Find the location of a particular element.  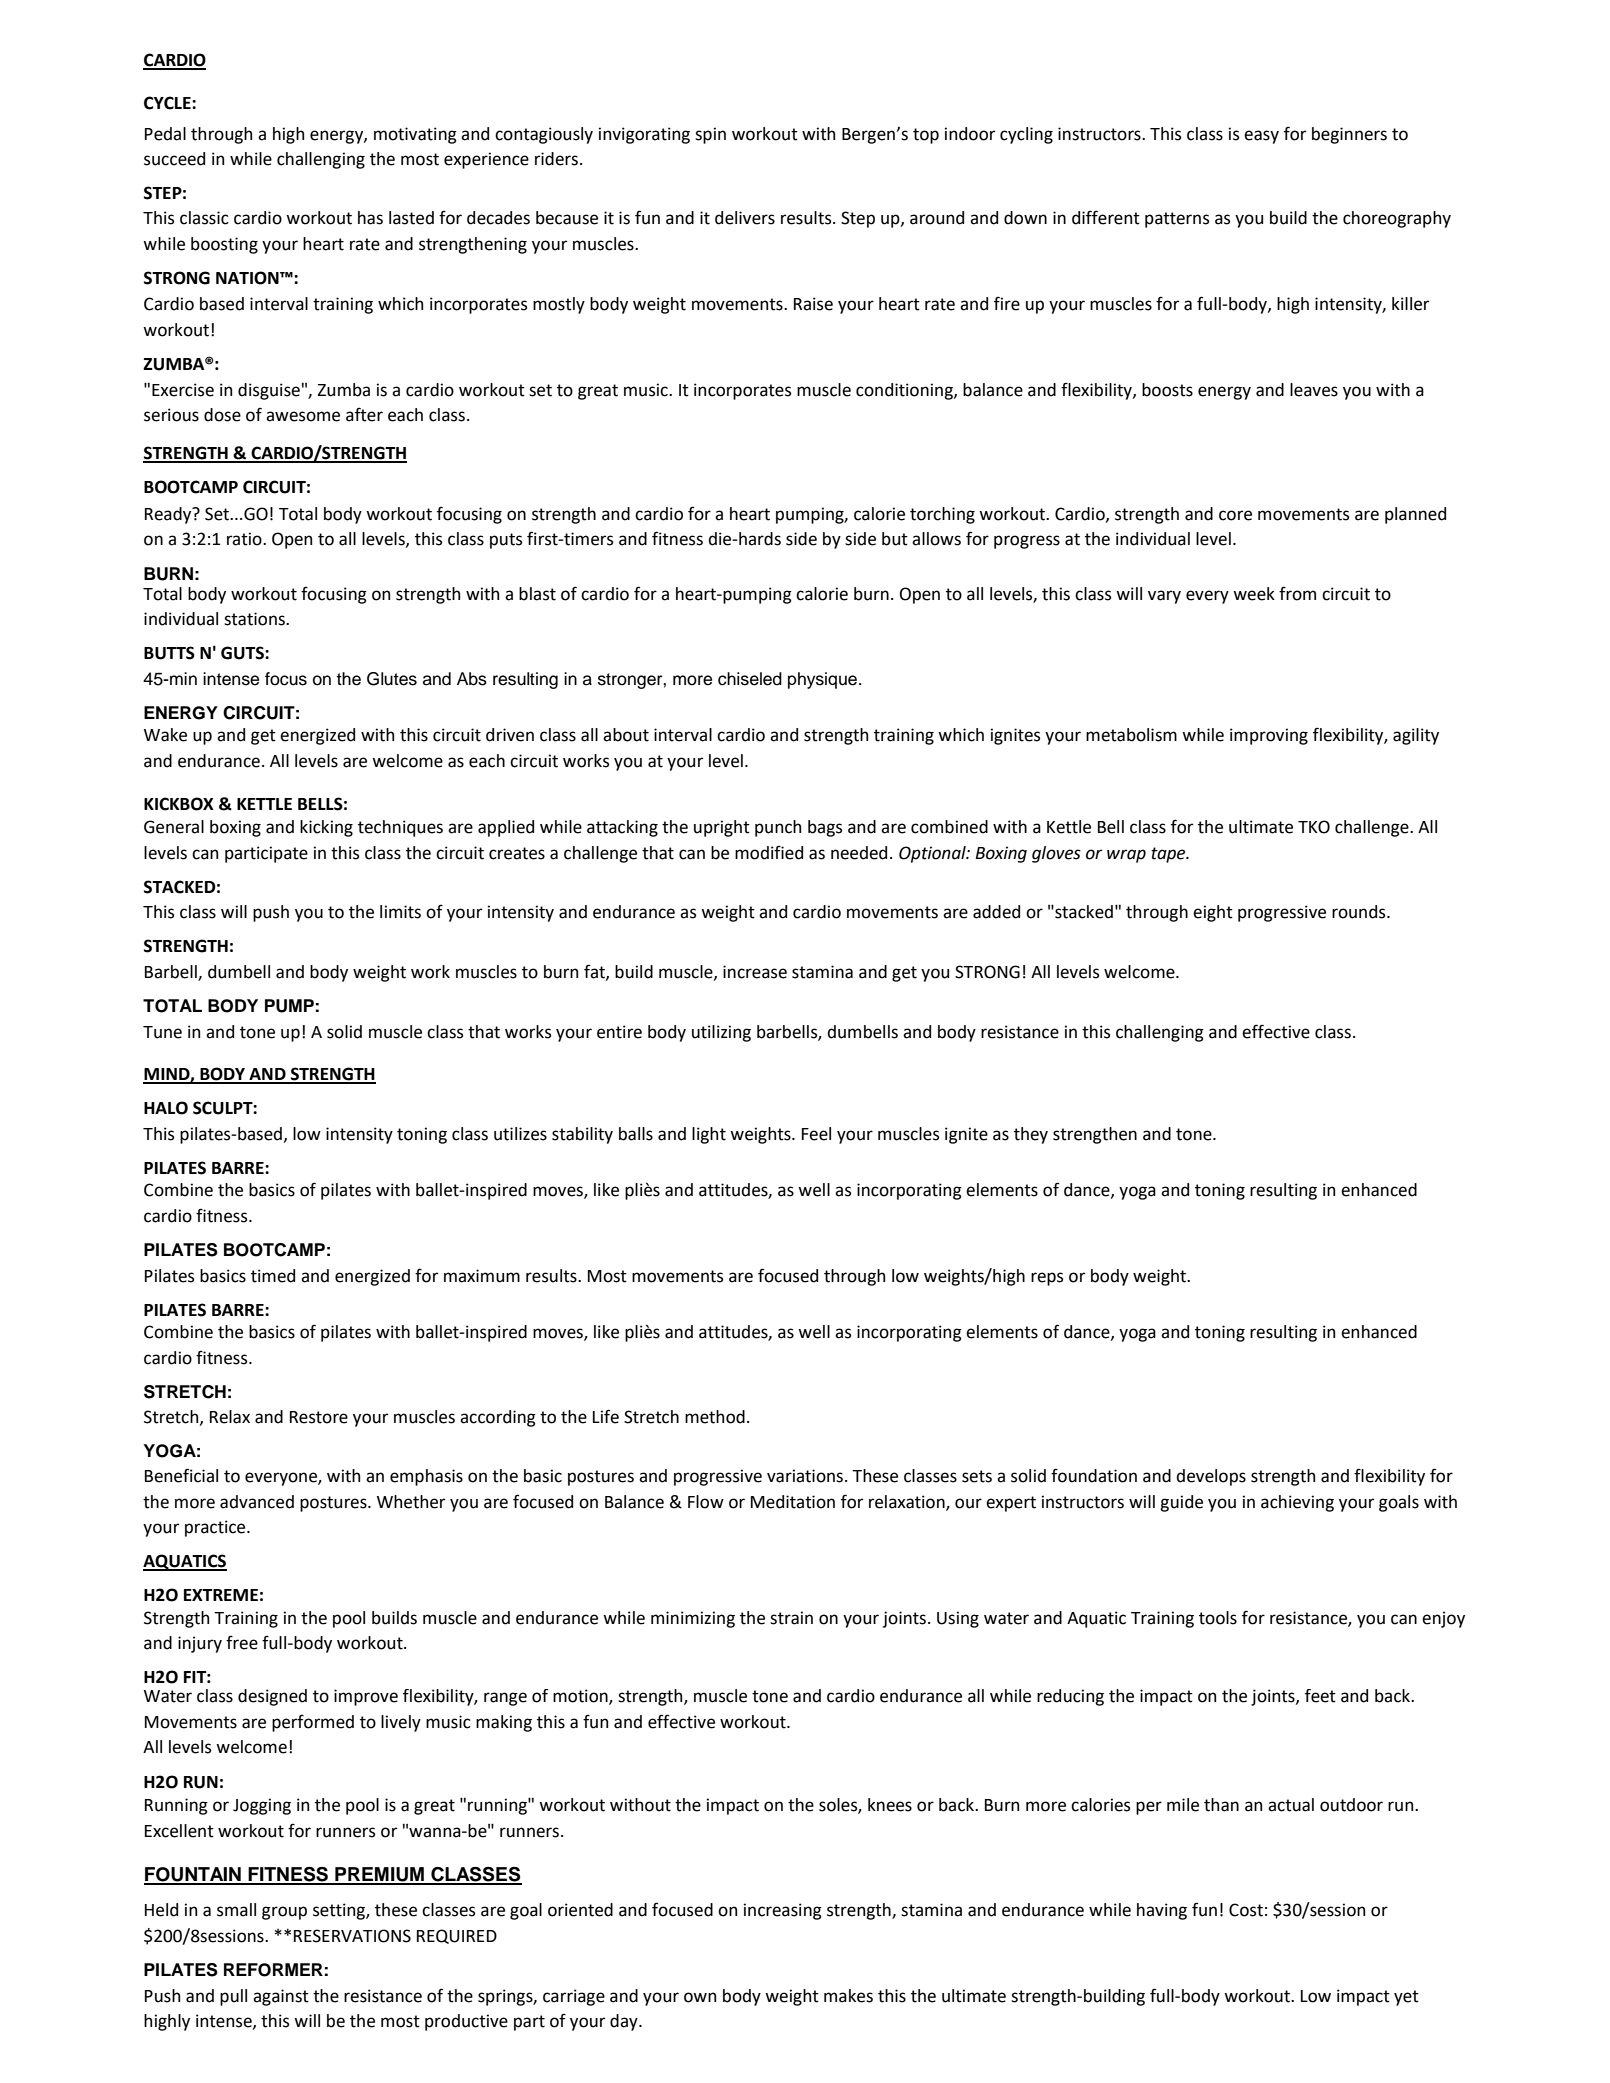

easy is located at coordinates (1261, 137).
